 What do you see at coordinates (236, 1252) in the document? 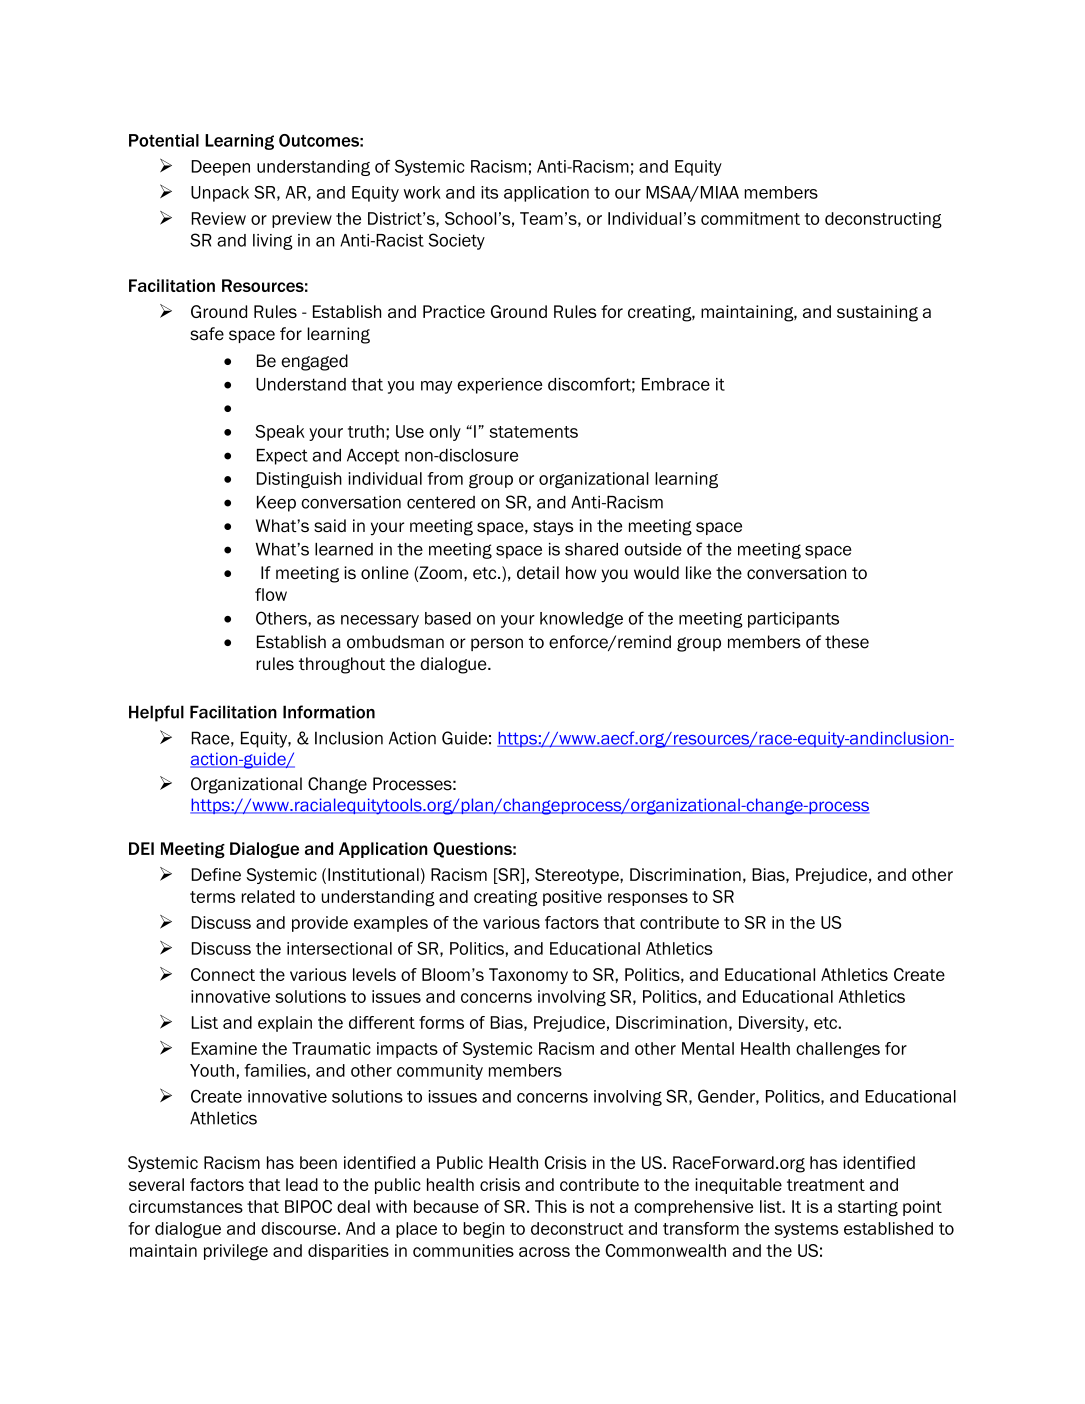
I see `privilege` at bounding box center [236, 1252].
